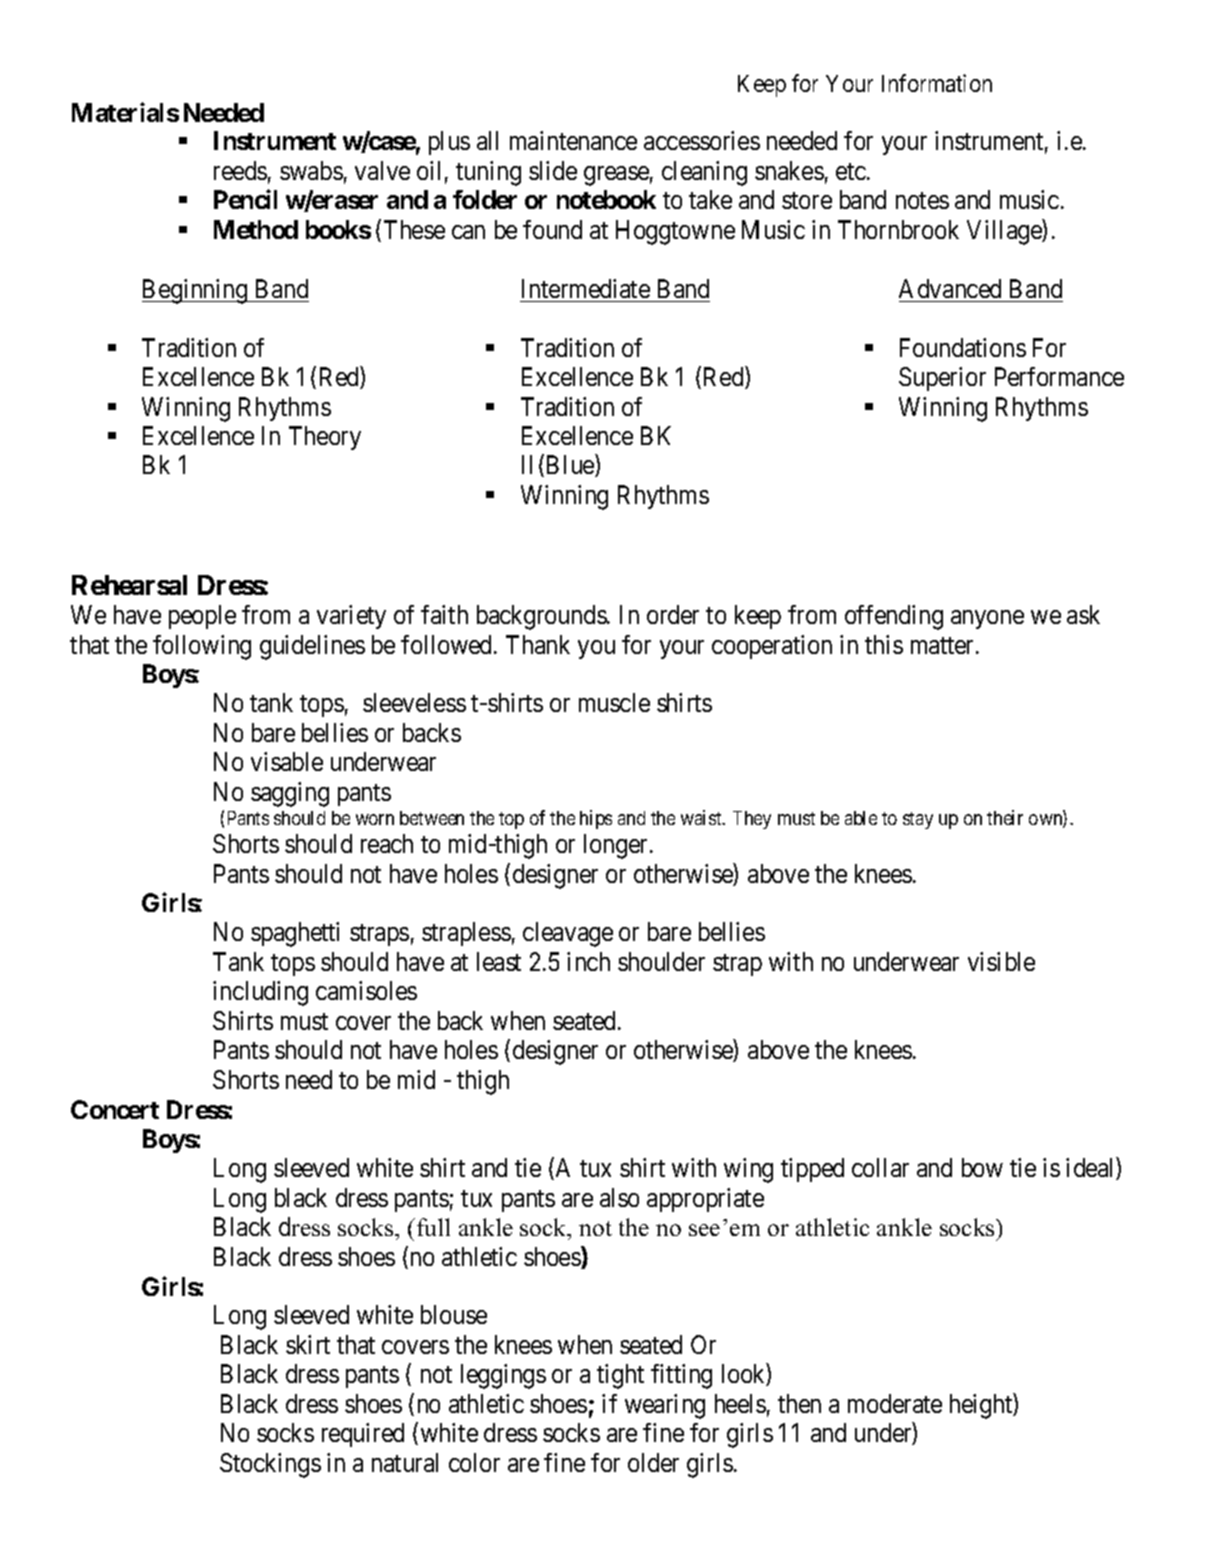 This document has height=1561, width=1206. I want to click on Information, so click(937, 83).
